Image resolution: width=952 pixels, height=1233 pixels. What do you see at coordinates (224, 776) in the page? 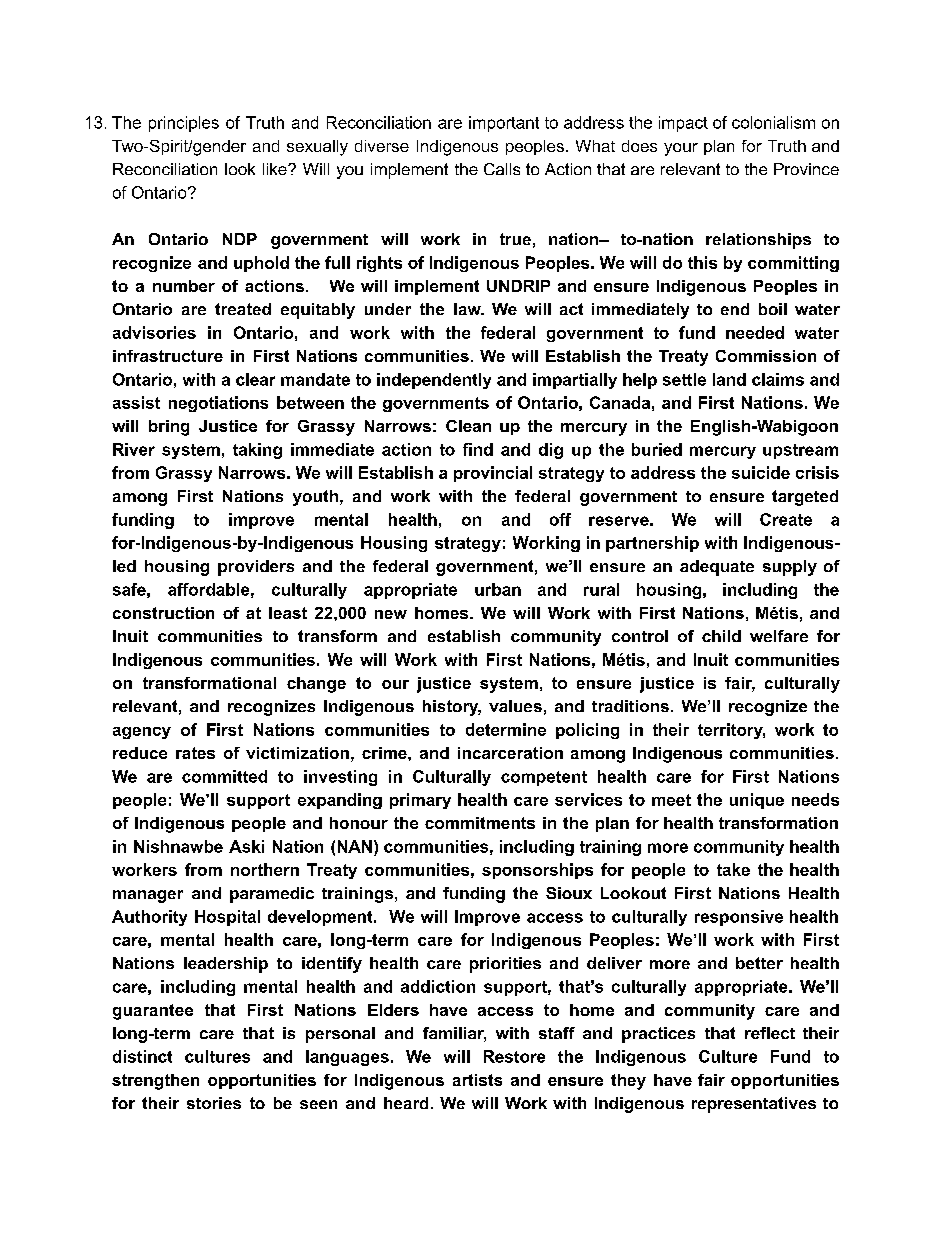
I see `committed` at bounding box center [224, 776].
